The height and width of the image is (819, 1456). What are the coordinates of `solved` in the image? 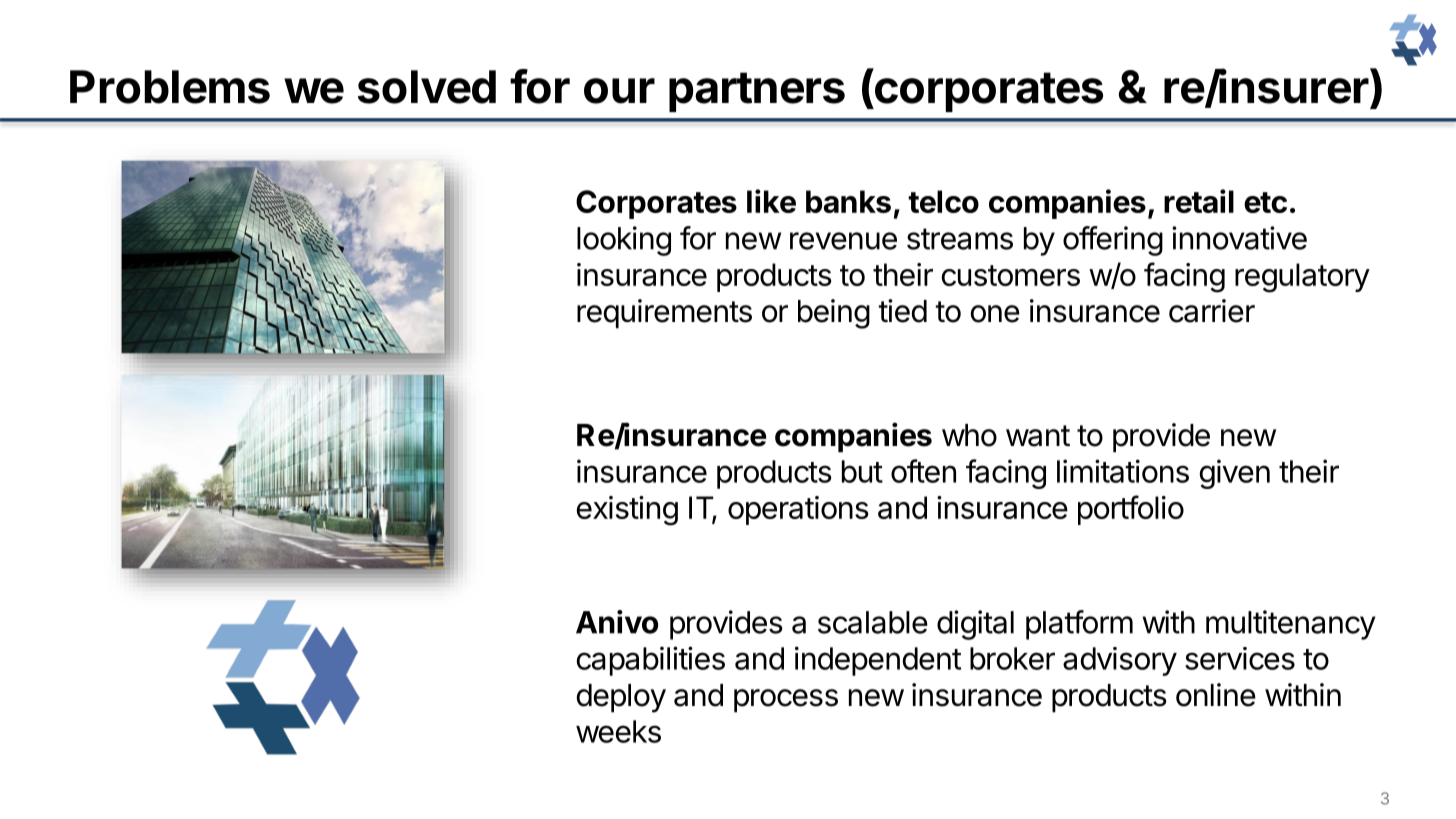 It's located at (427, 87).
